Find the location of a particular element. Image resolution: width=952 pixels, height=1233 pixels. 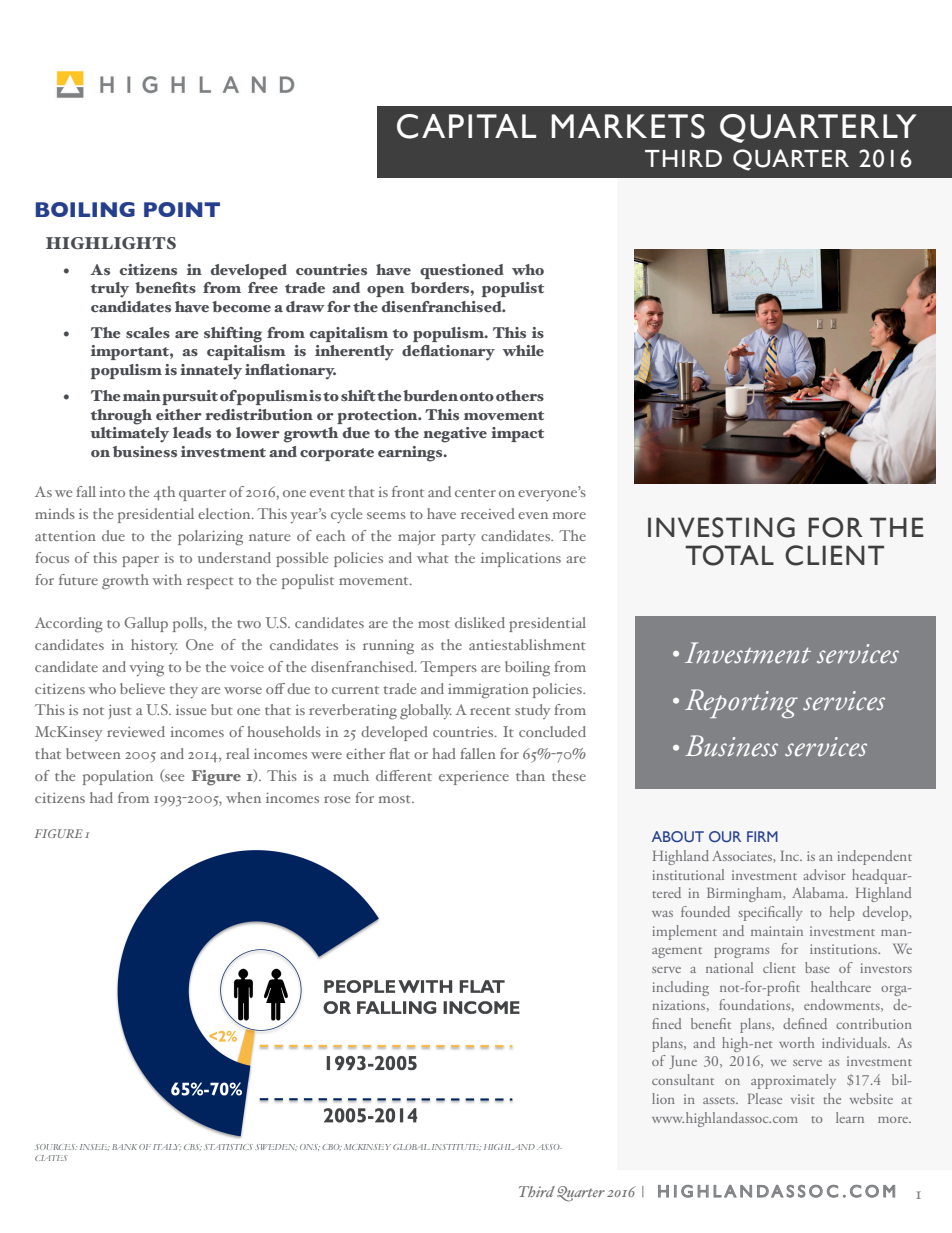

INVESTING is located at coordinates (721, 527).
